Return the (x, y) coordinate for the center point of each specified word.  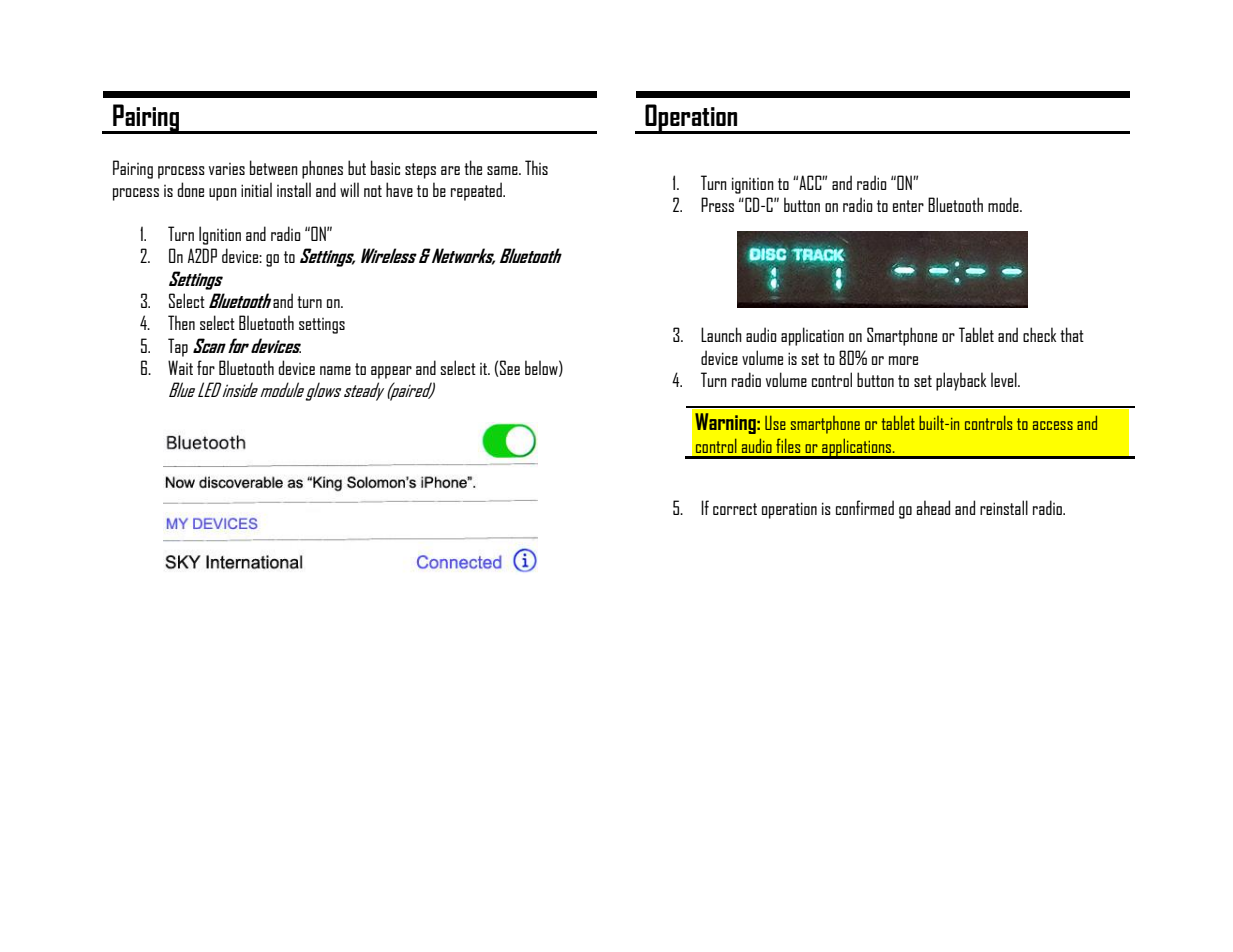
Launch (721, 334)
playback (961, 381)
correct (735, 509)
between (274, 167)
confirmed (865, 507)
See (509, 368)
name (335, 370)
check (1039, 334)
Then (181, 322)
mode (1004, 204)
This (536, 167)
